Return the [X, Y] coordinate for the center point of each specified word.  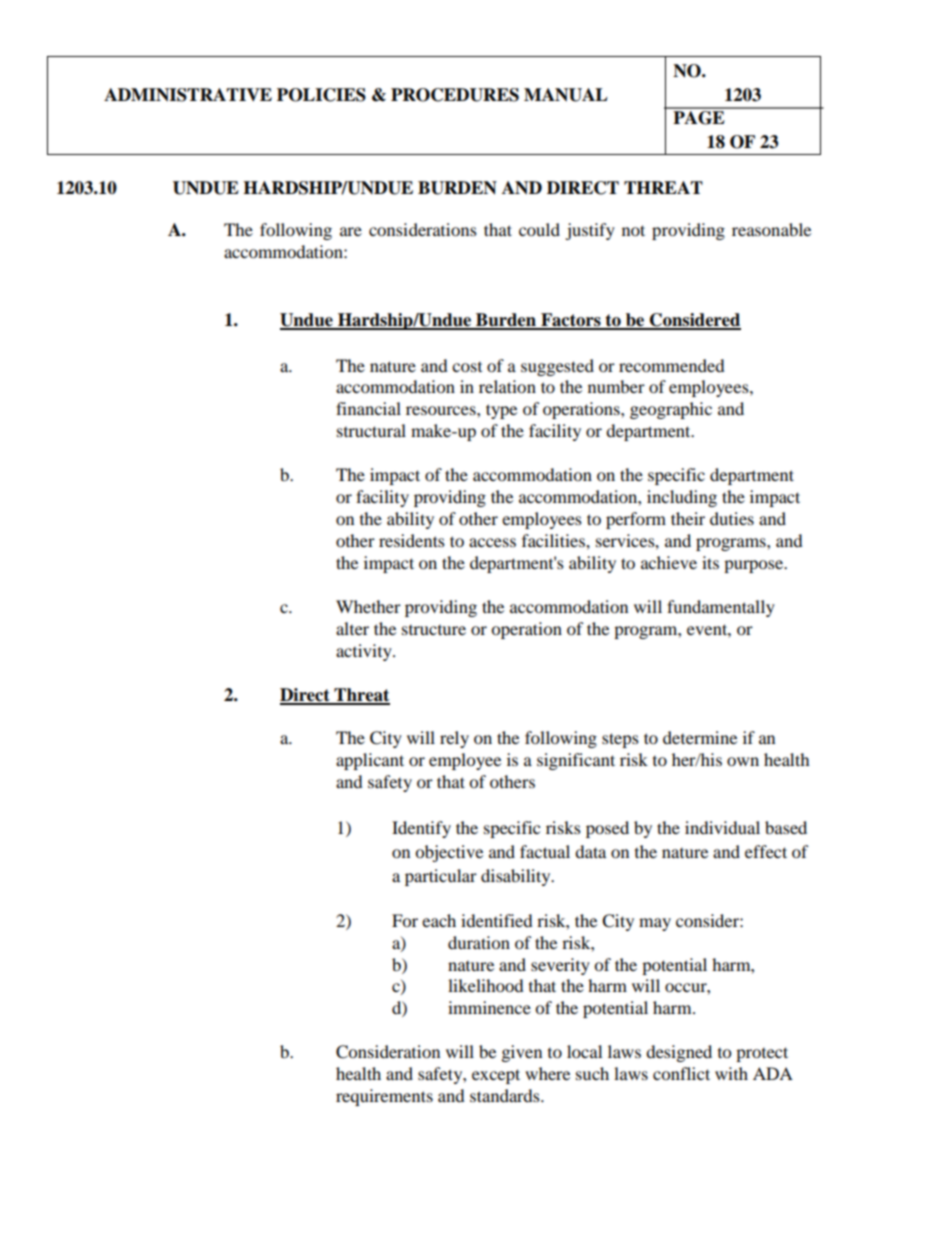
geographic [671, 410]
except [496, 1076]
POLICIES [321, 95]
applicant [370, 761]
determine [700, 737]
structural [371, 430]
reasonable [771, 229]
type [501, 411]
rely [454, 739]
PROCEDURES [455, 95]
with [731, 1073]
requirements [384, 1097]
